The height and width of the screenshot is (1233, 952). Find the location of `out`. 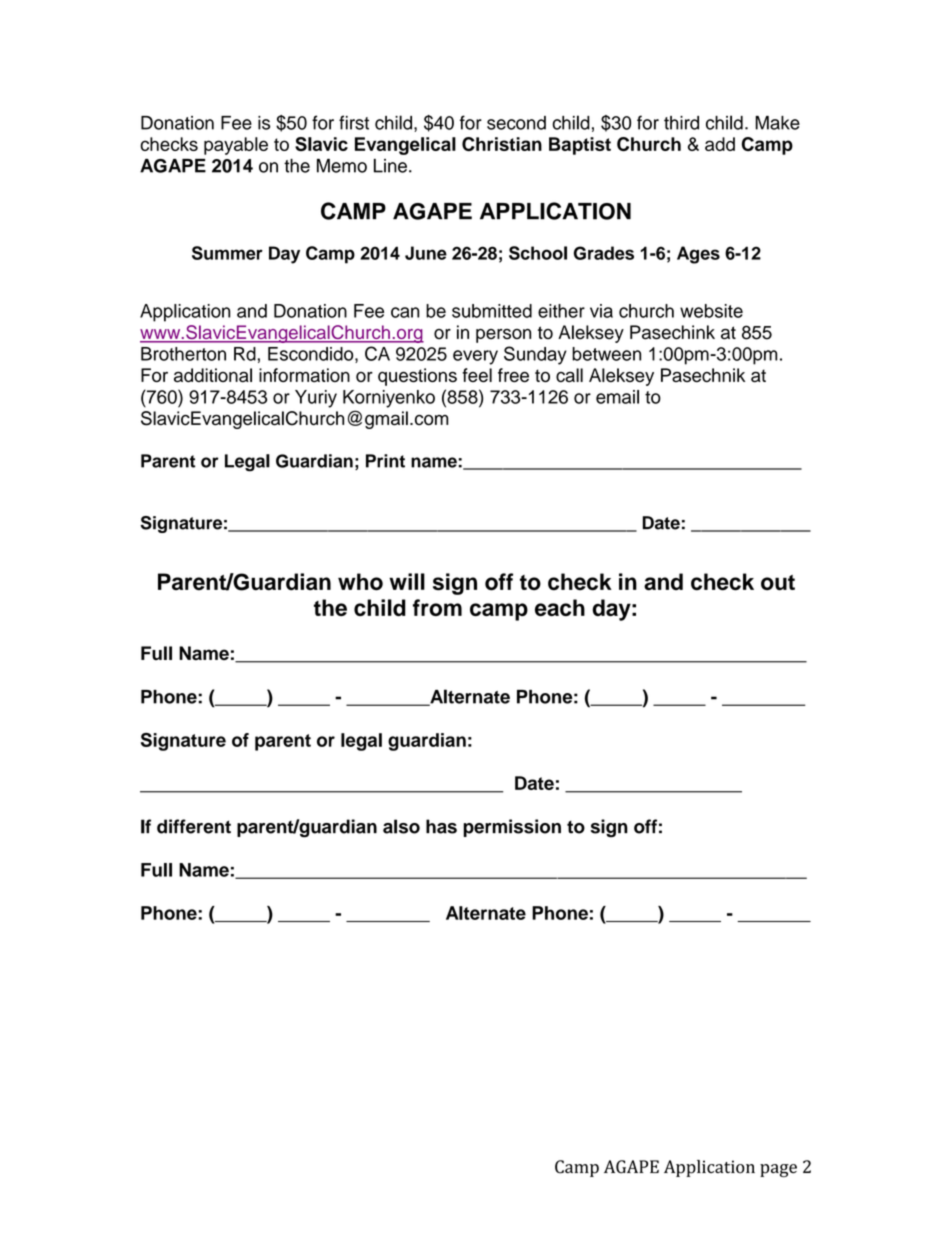

out is located at coordinates (778, 583).
